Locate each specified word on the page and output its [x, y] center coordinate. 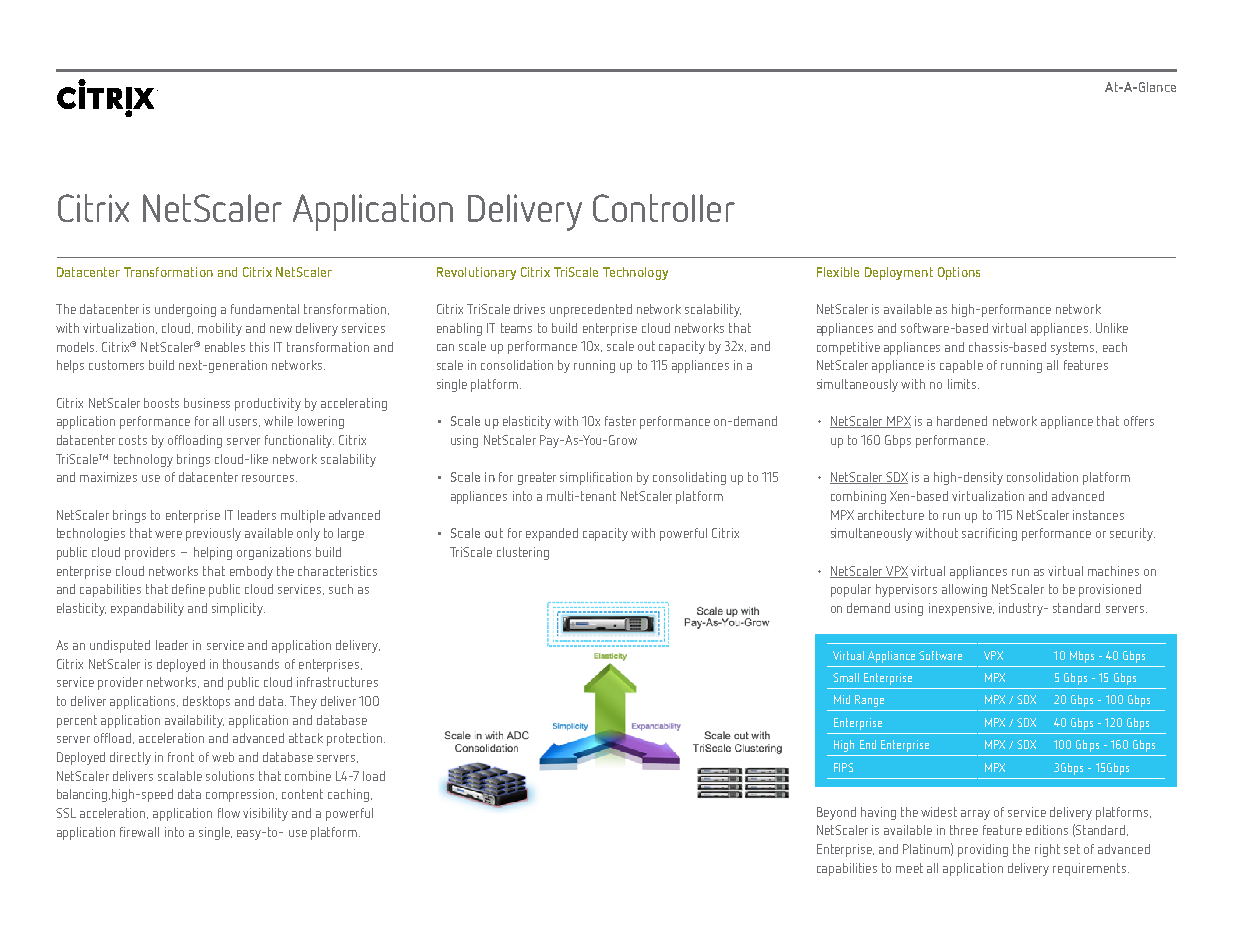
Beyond [836, 813]
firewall [139, 832]
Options [959, 273]
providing [983, 850]
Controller [664, 208]
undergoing [185, 310]
